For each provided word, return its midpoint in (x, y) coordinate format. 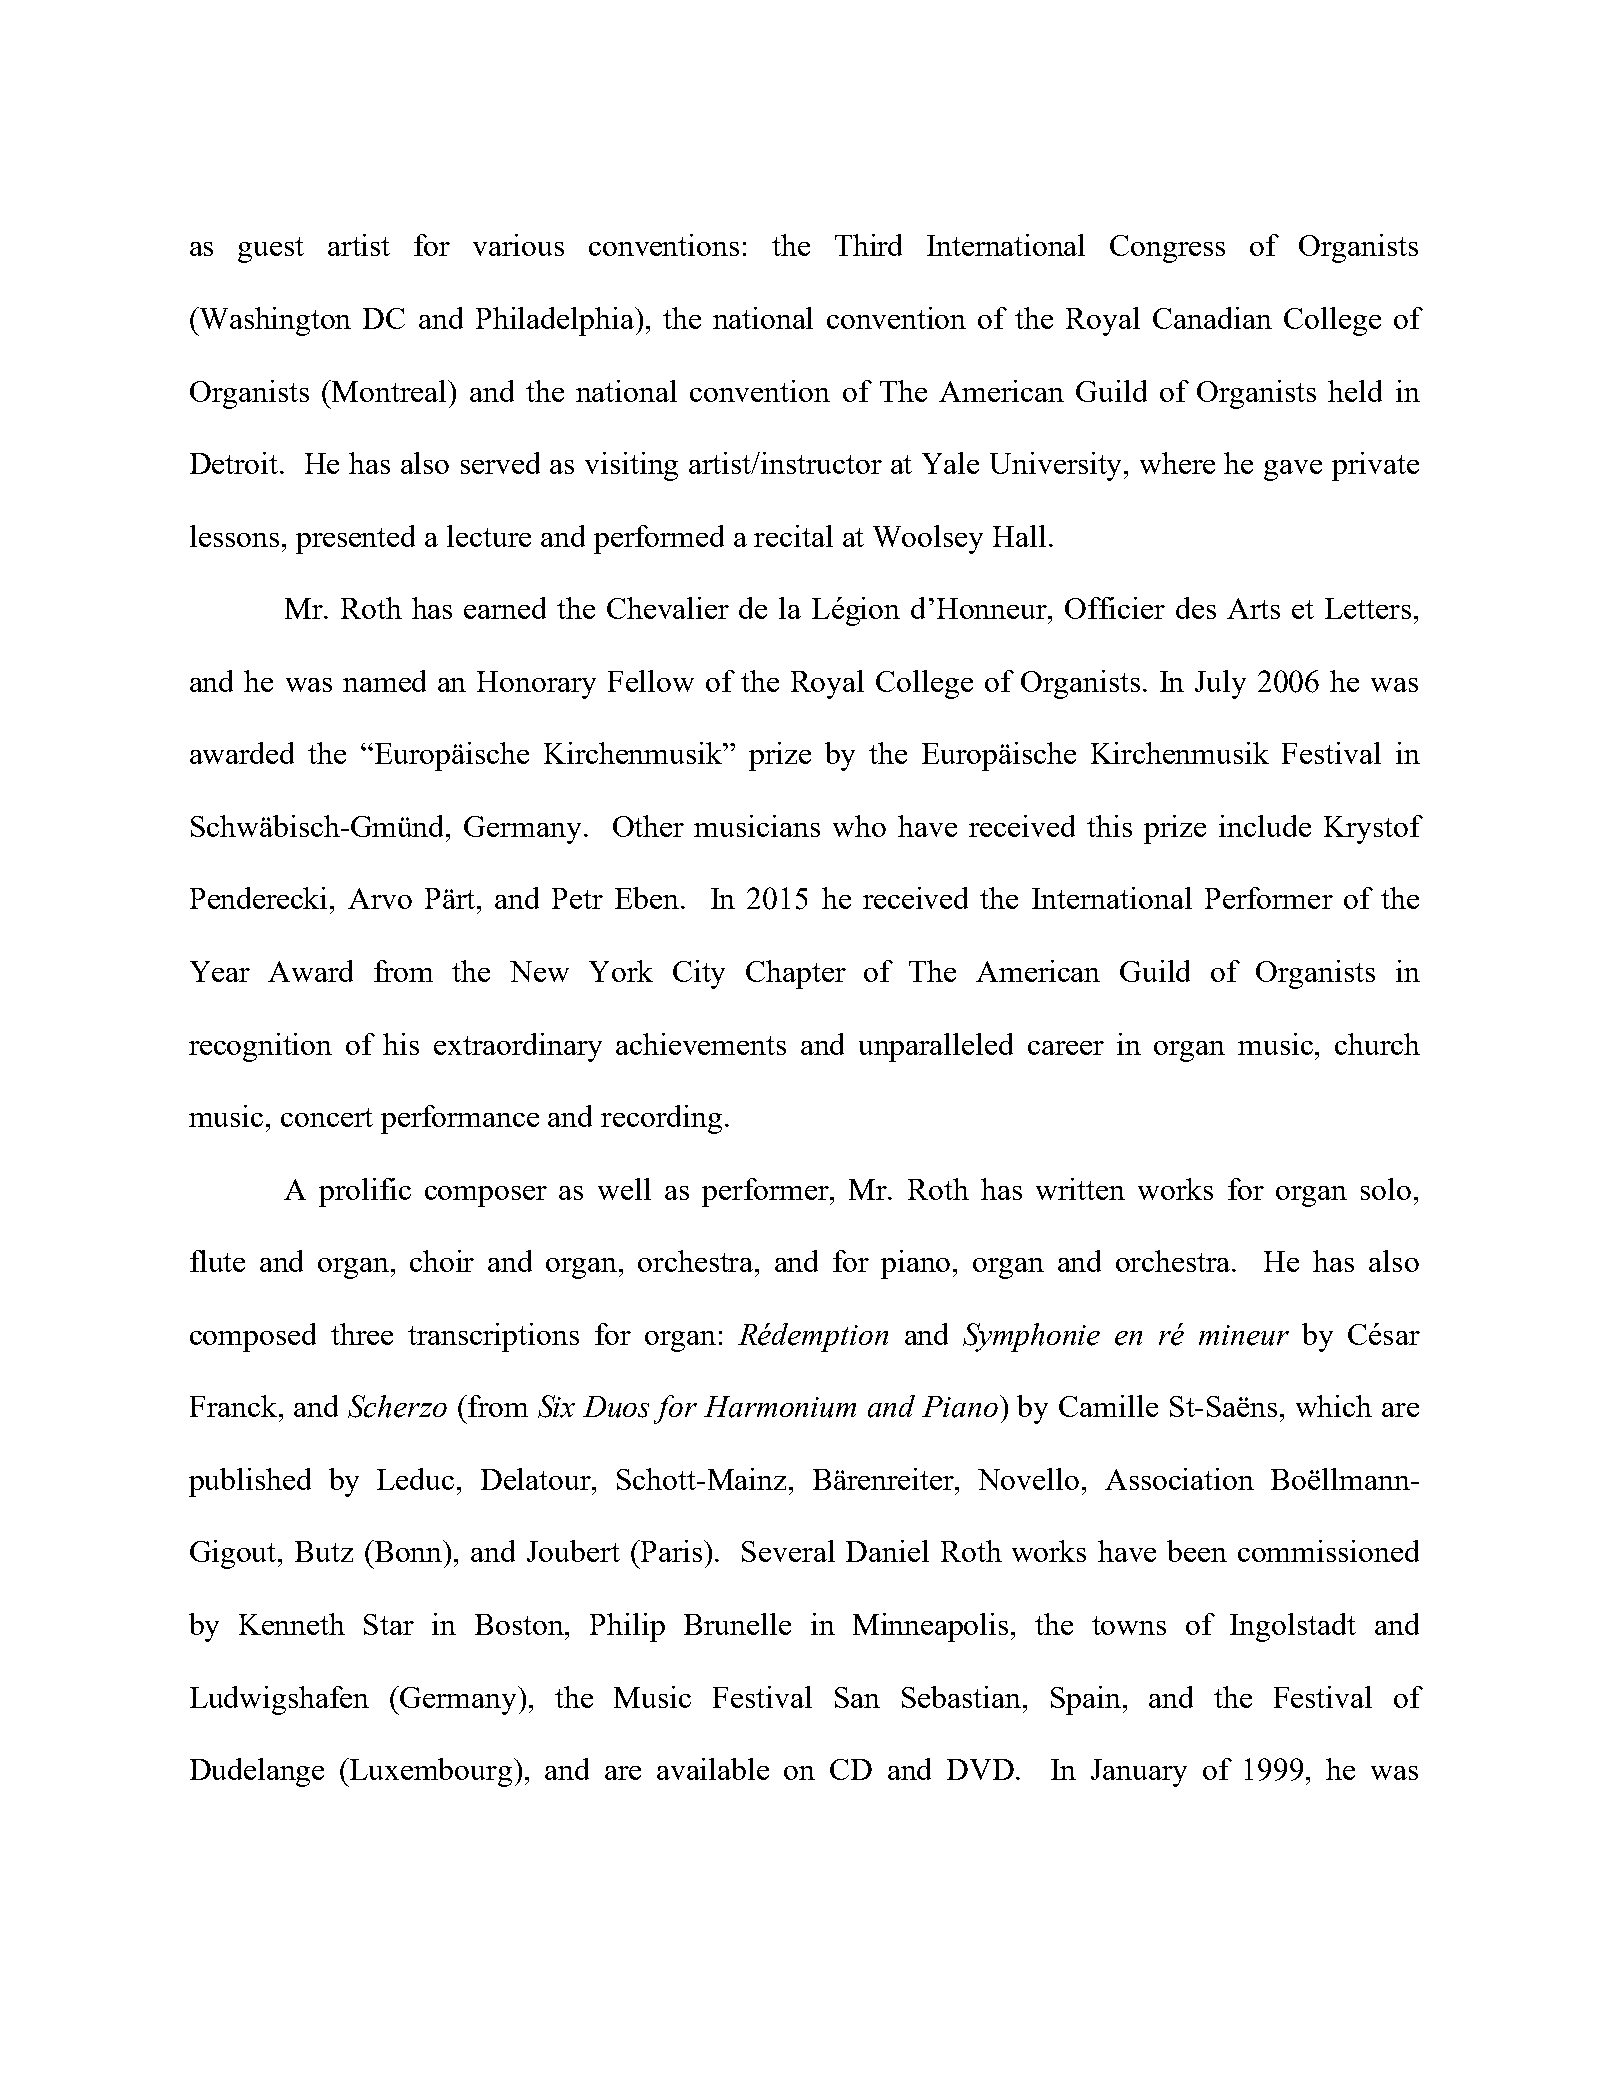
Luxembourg (431, 1772)
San (857, 1697)
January (1139, 1773)
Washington (274, 321)
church (1377, 1044)
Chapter (796, 974)
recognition (260, 1047)
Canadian (1212, 318)
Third (868, 245)
